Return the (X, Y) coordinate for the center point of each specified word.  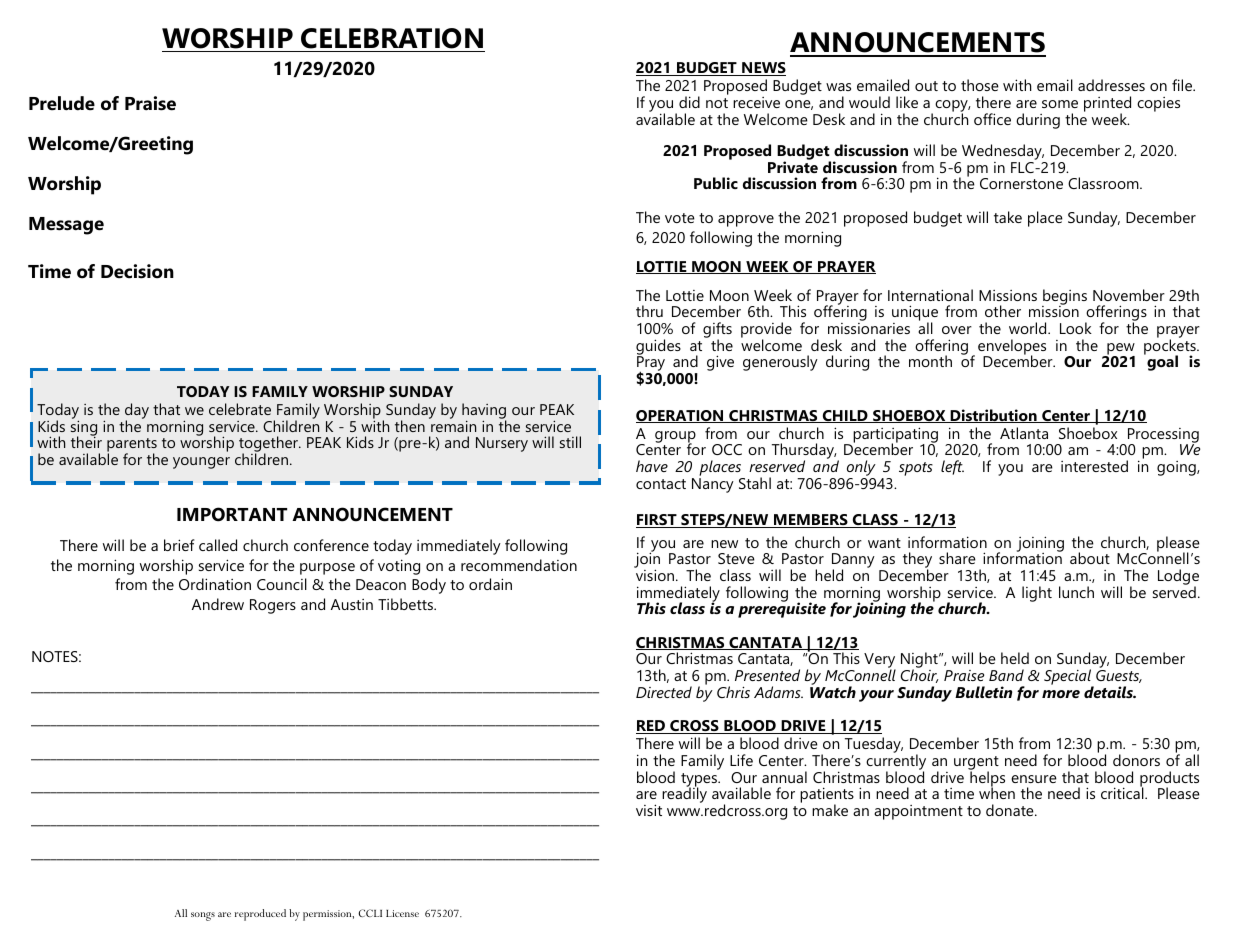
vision (656, 575)
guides (658, 348)
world (1029, 328)
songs (203, 916)
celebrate (240, 409)
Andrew (218, 604)
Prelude (62, 103)
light (1037, 594)
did (689, 102)
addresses (1111, 85)
